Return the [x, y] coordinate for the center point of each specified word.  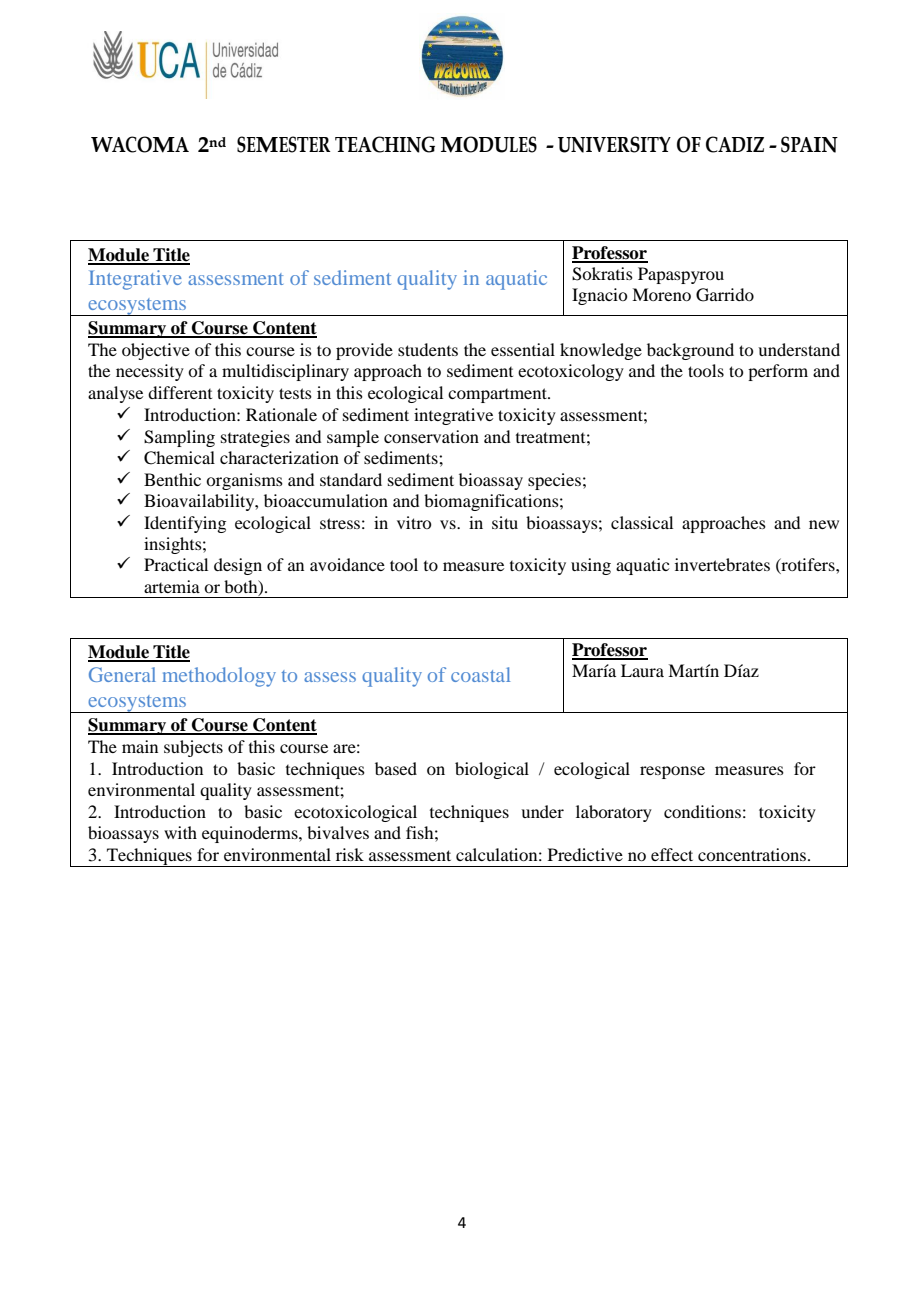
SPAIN [809, 144]
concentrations [752, 854]
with [180, 832]
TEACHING [385, 144]
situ [505, 522]
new [824, 524]
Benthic [172, 479]
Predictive [585, 854]
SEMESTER [284, 144]
